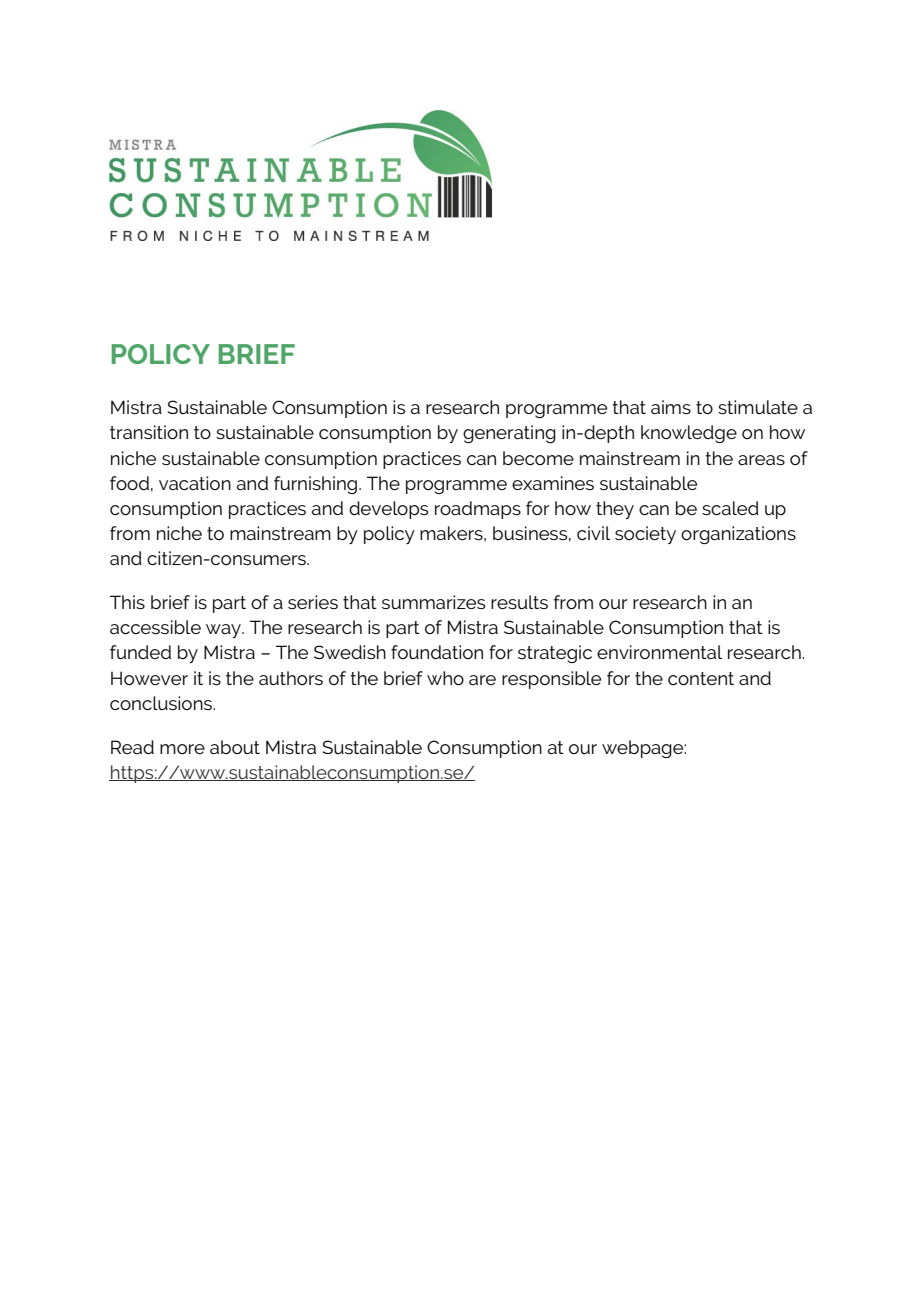 The image size is (924, 1308). Describe the element at coordinates (149, 432) in the document. I see `transition` at that location.
